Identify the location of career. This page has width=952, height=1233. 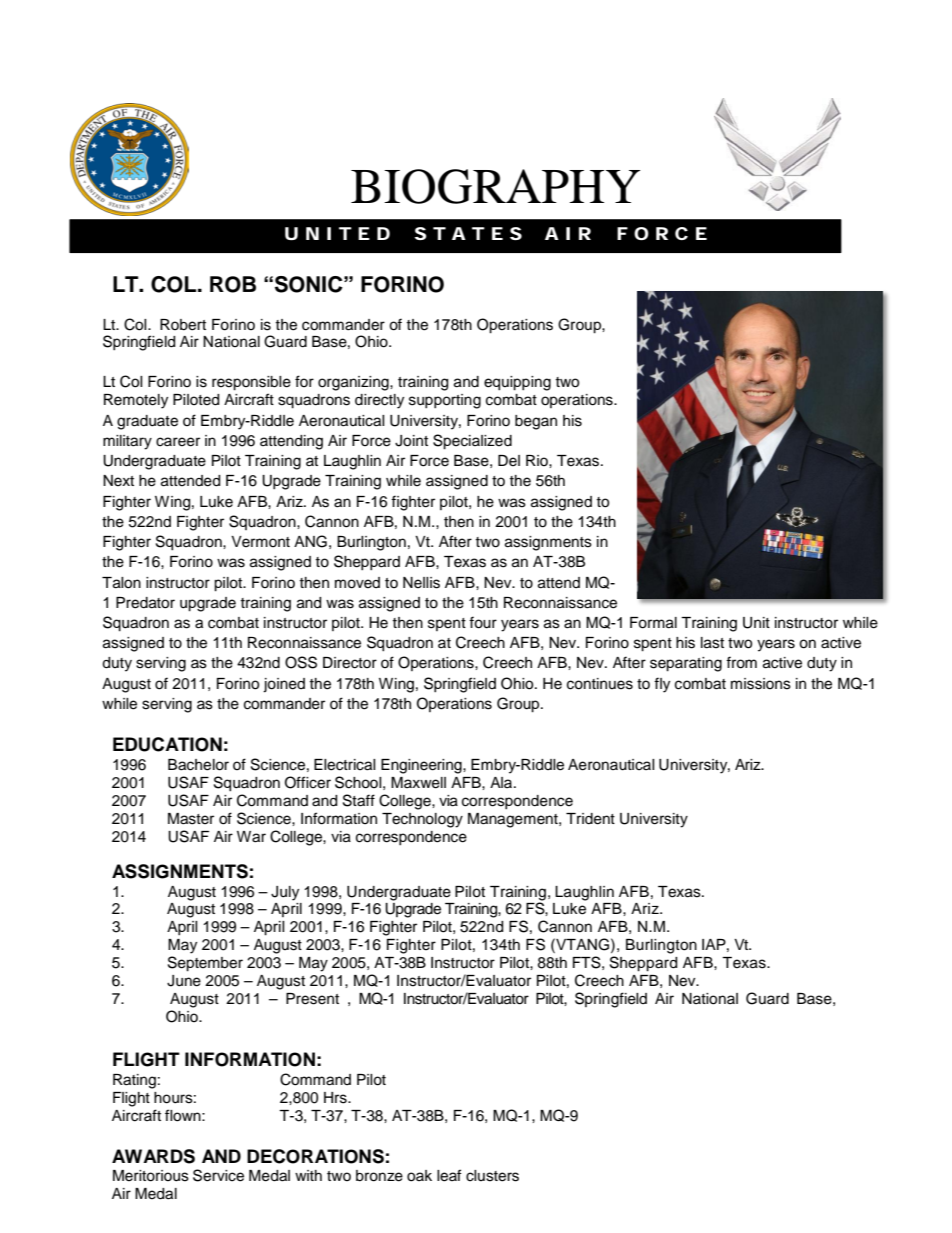
(178, 442).
